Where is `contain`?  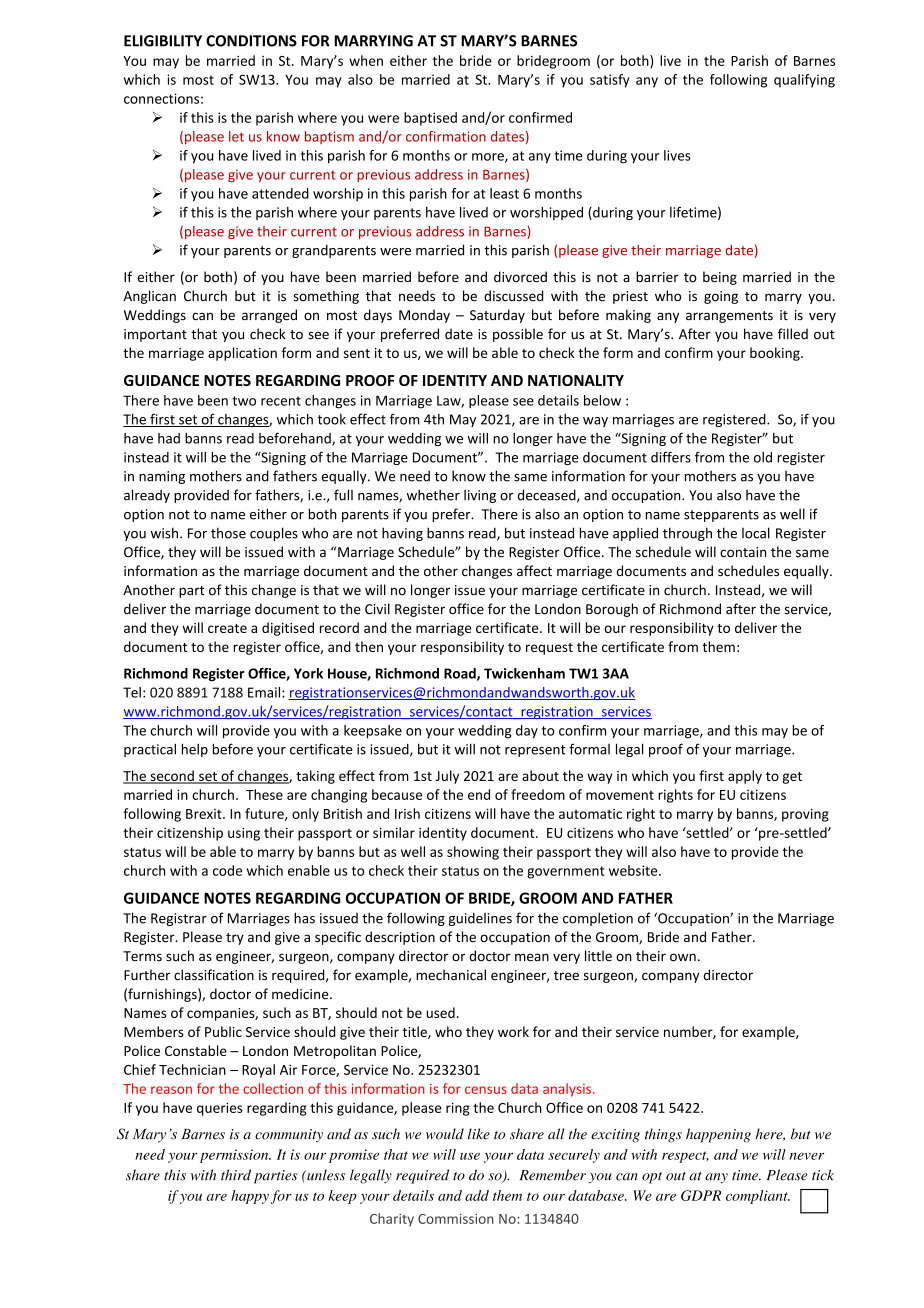
contain is located at coordinates (743, 552).
